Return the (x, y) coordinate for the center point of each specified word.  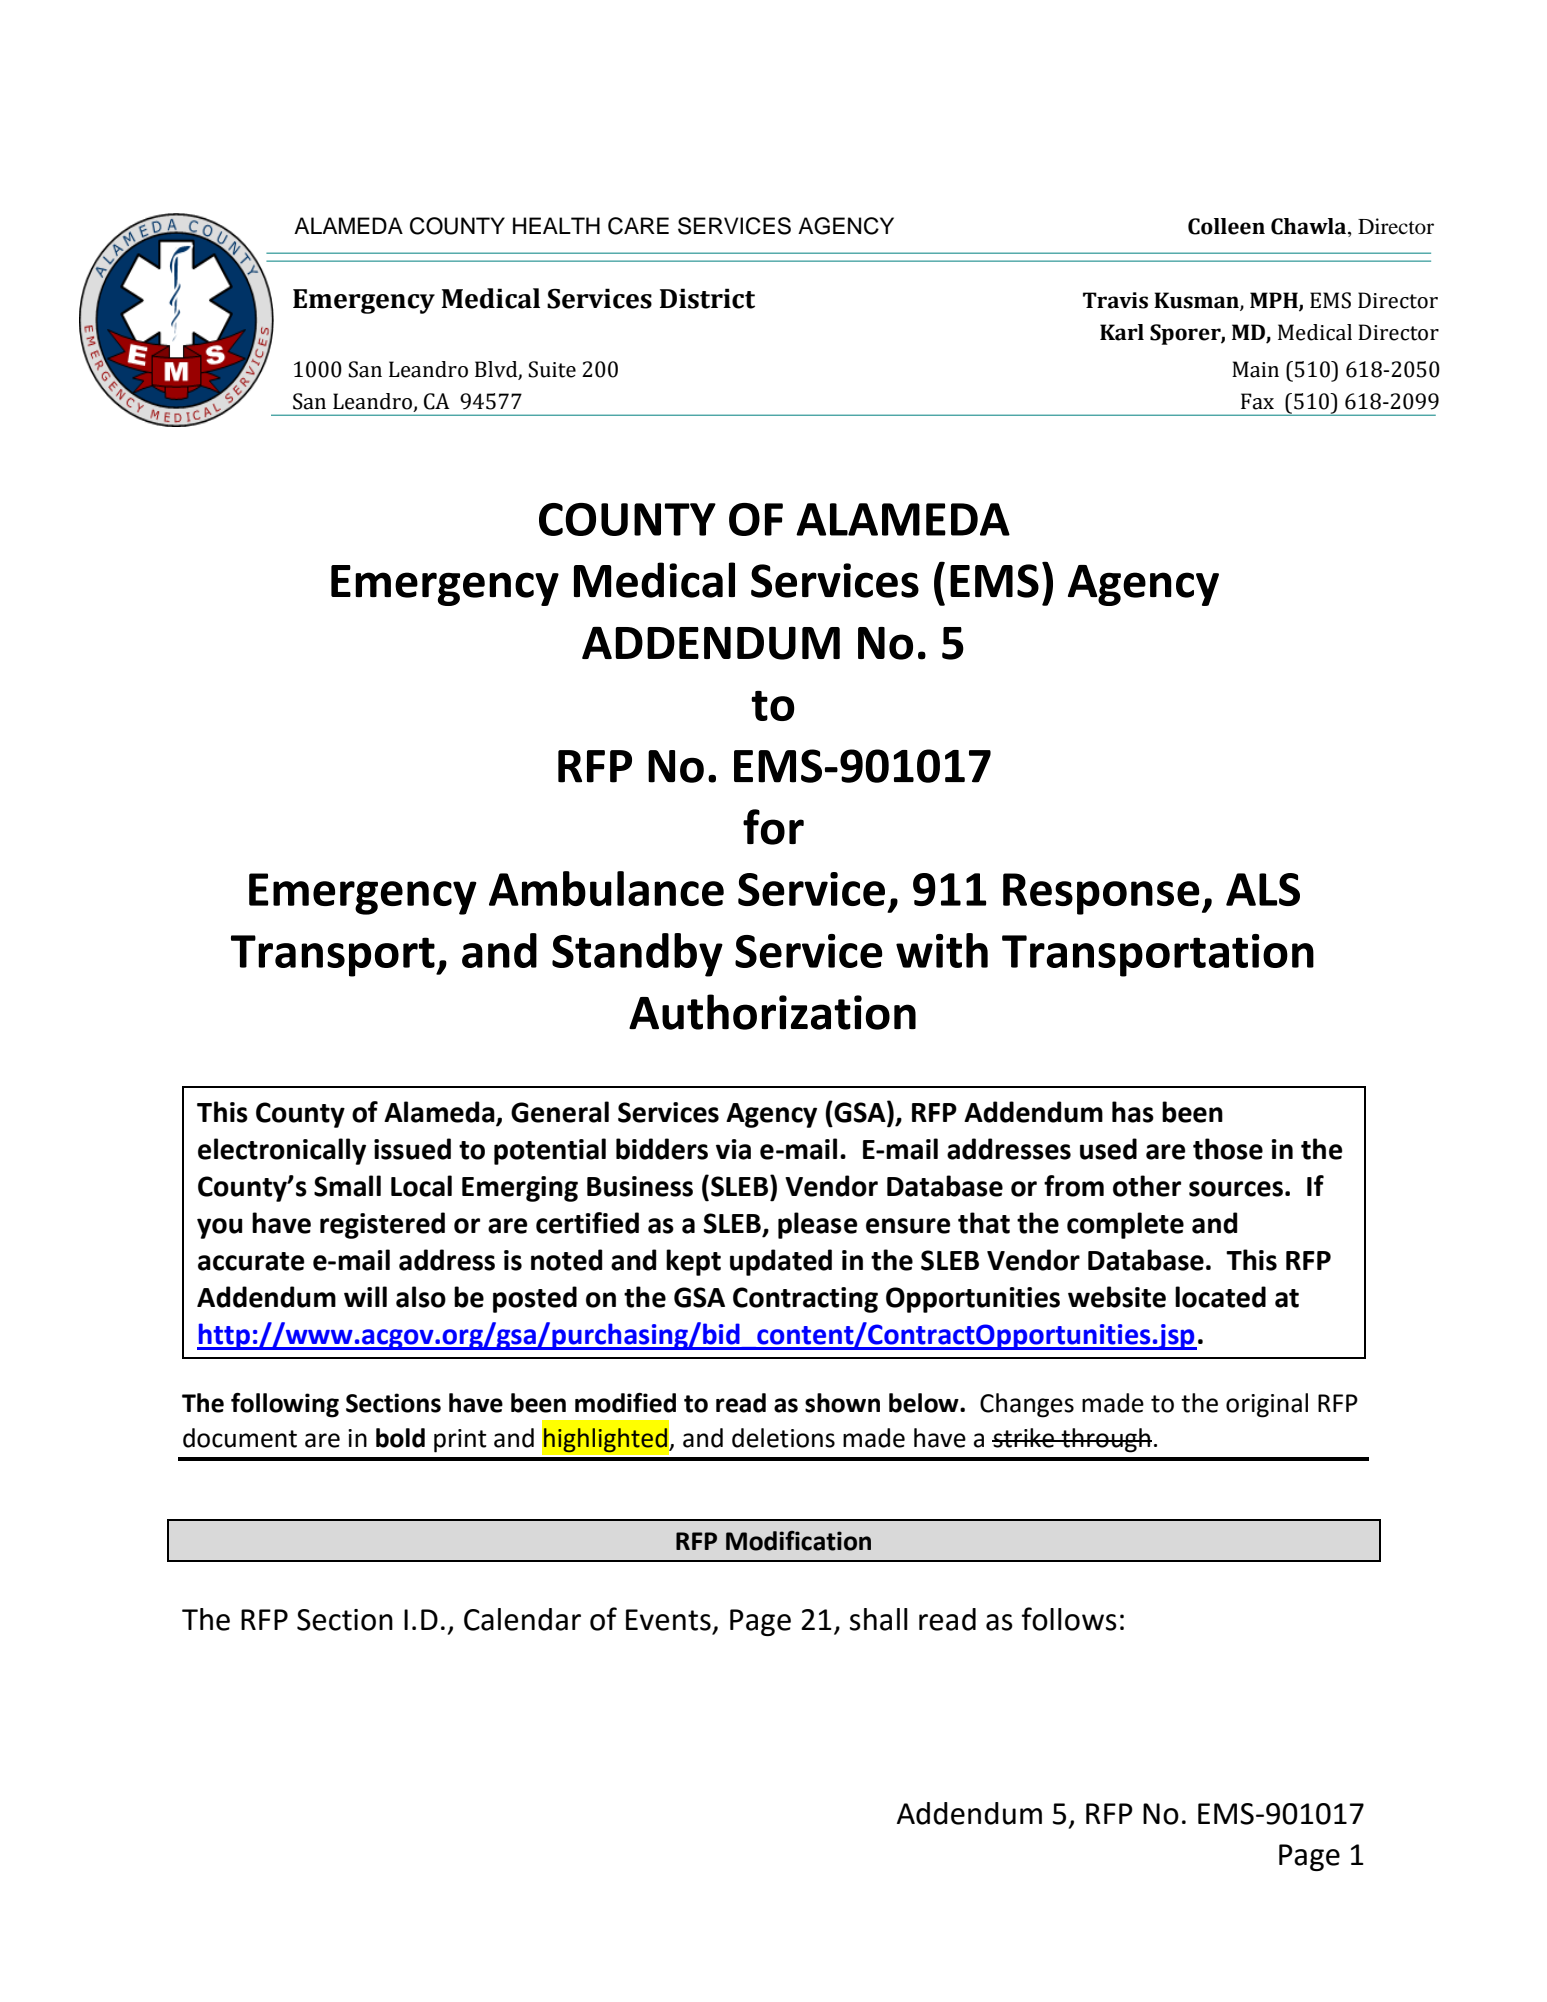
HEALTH (556, 225)
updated (781, 1262)
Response (1101, 894)
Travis (1115, 300)
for (773, 827)
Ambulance (606, 888)
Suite (552, 369)
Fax (1257, 401)
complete (1125, 1225)
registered (382, 1225)
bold (400, 1438)
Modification (798, 1541)
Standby (637, 955)
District (707, 298)
